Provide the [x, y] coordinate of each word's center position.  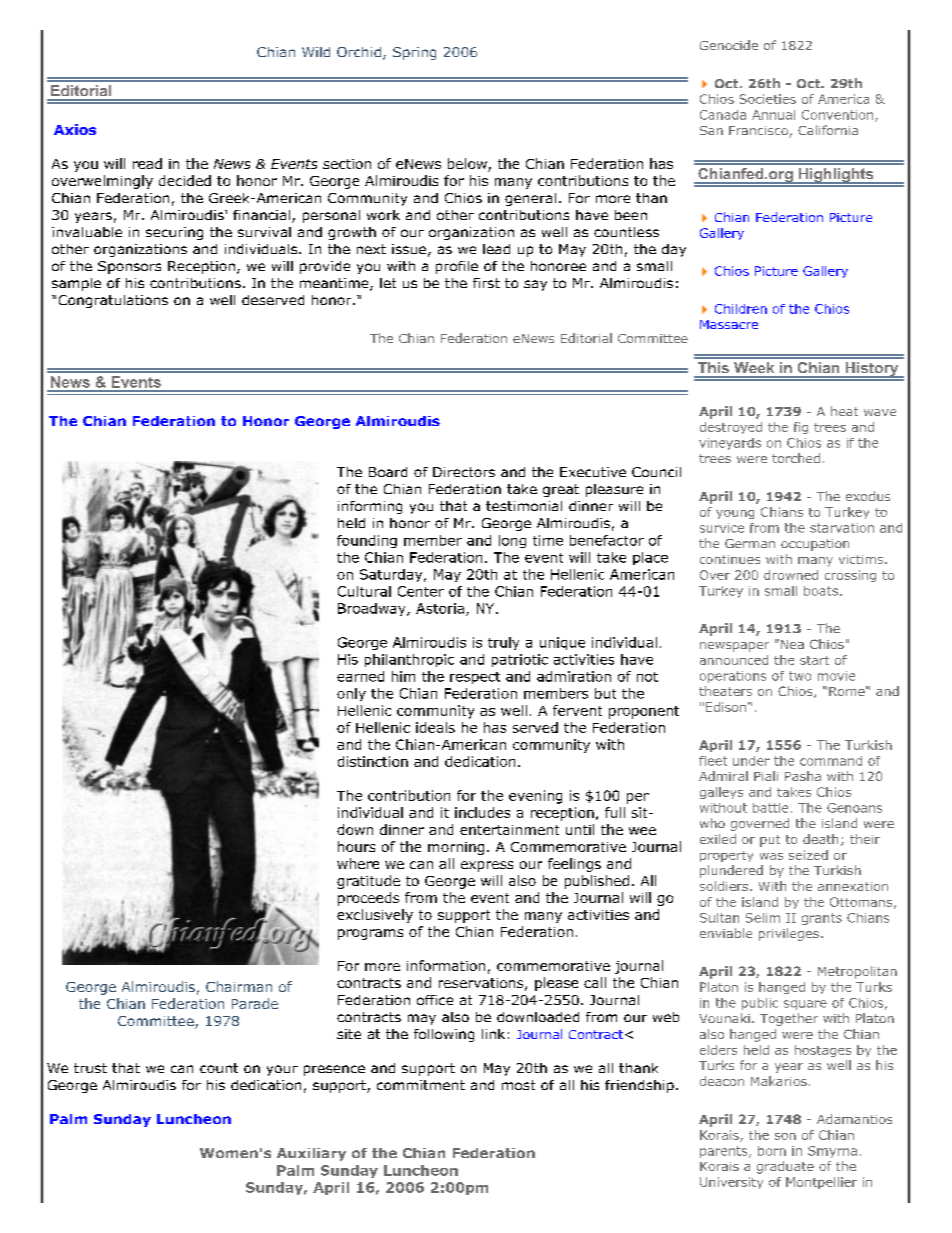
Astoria [440, 608]
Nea [791, 644]
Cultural [364, 591]
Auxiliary [311, 1154]
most [518, 1085]
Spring [414, 53]
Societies [768, 99]
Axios [75, 129]
